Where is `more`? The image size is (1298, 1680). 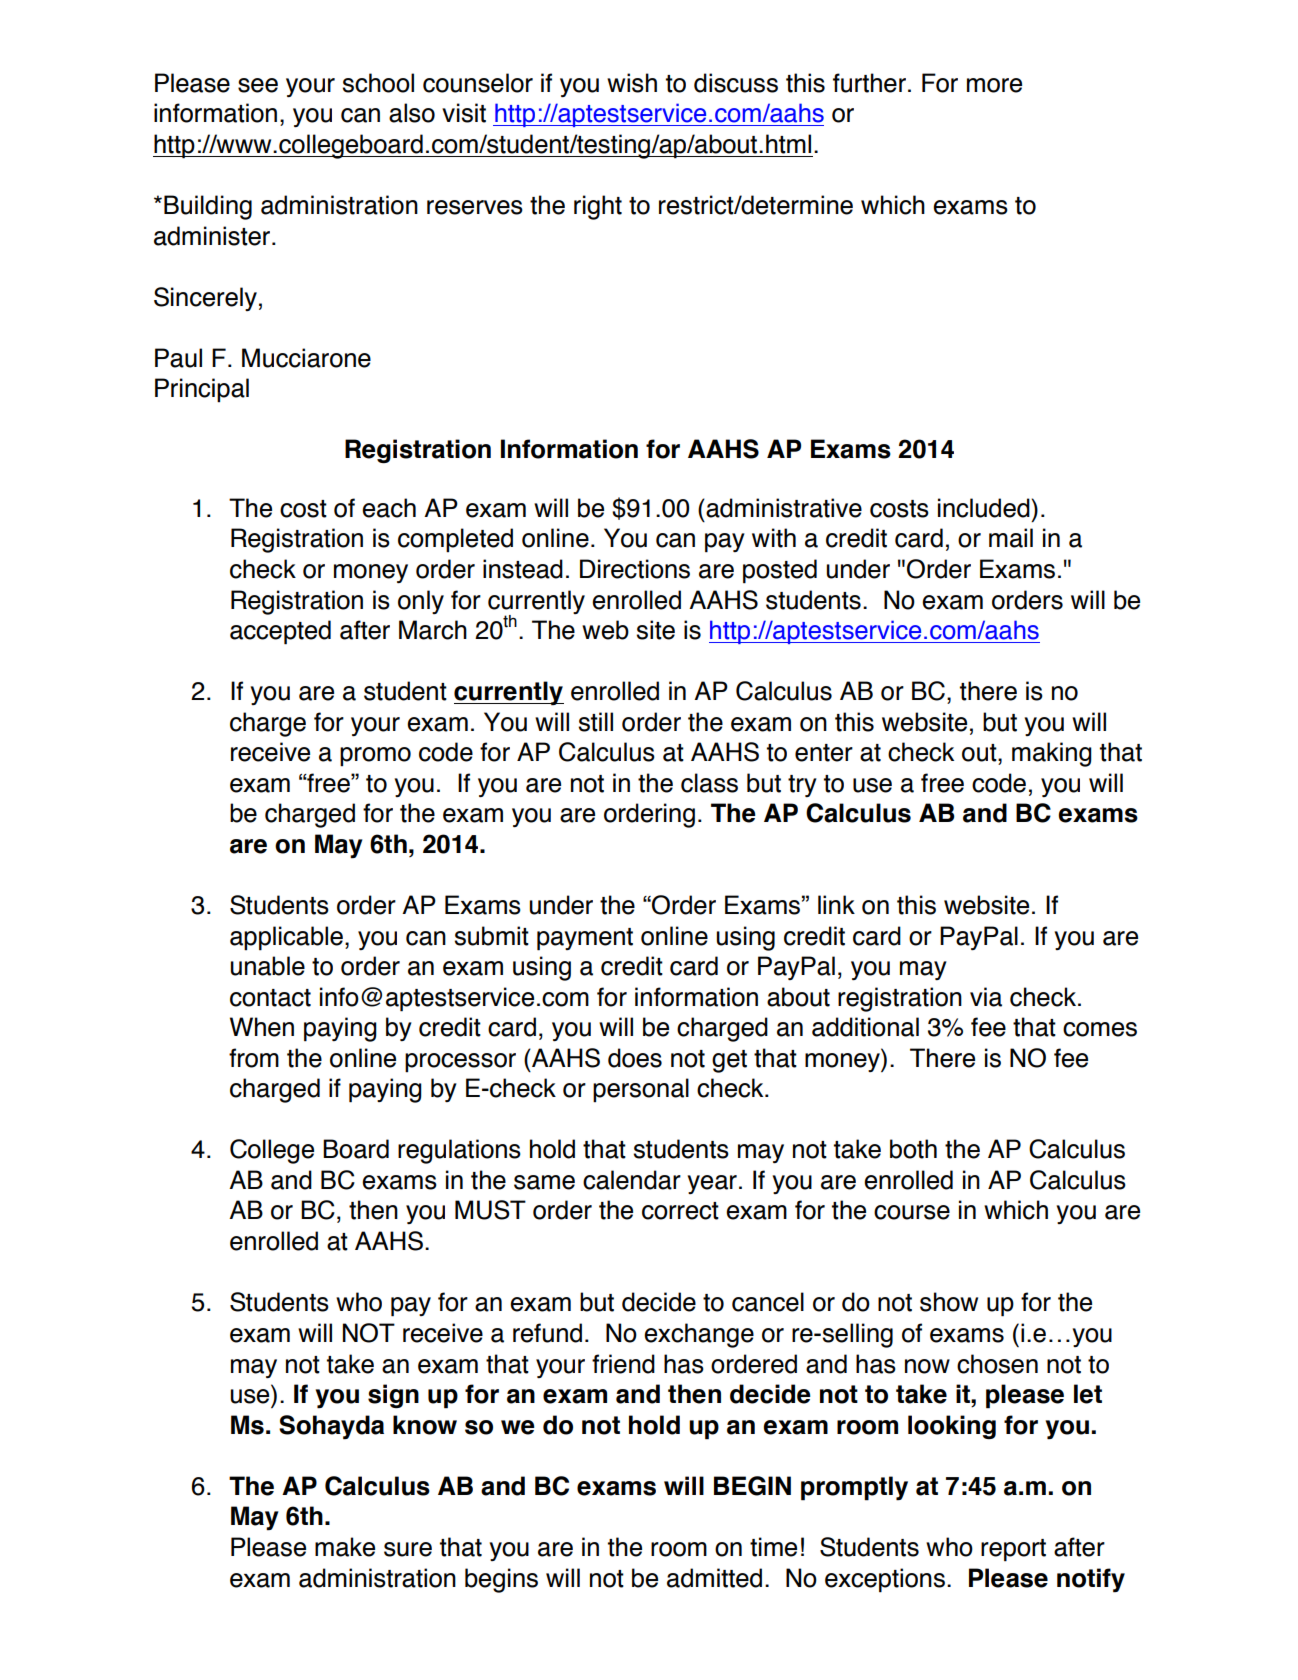 more is located at coordinates (994, 85).
